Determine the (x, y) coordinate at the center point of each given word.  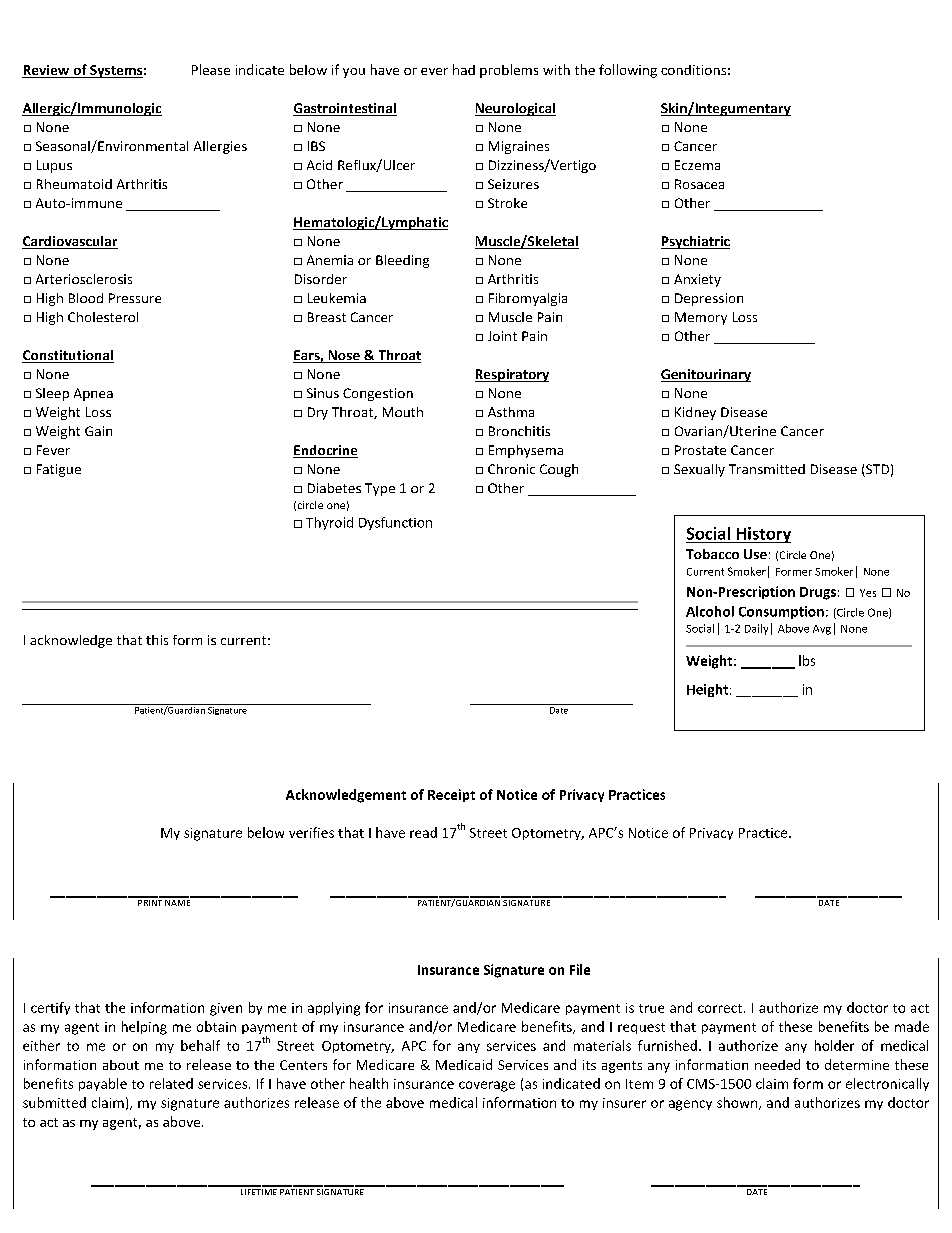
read (423, 832)
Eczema (697, 165)
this (157, 640)
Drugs (818, 593)
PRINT (150, 901)
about (121, 1065)
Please (211, 69)
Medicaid (464, 1064)
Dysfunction (395, 523)
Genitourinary (706, 375)
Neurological (515, 109)
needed (777, 1064)
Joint (502, 336)
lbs (807, 660)
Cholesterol (103, 317)
